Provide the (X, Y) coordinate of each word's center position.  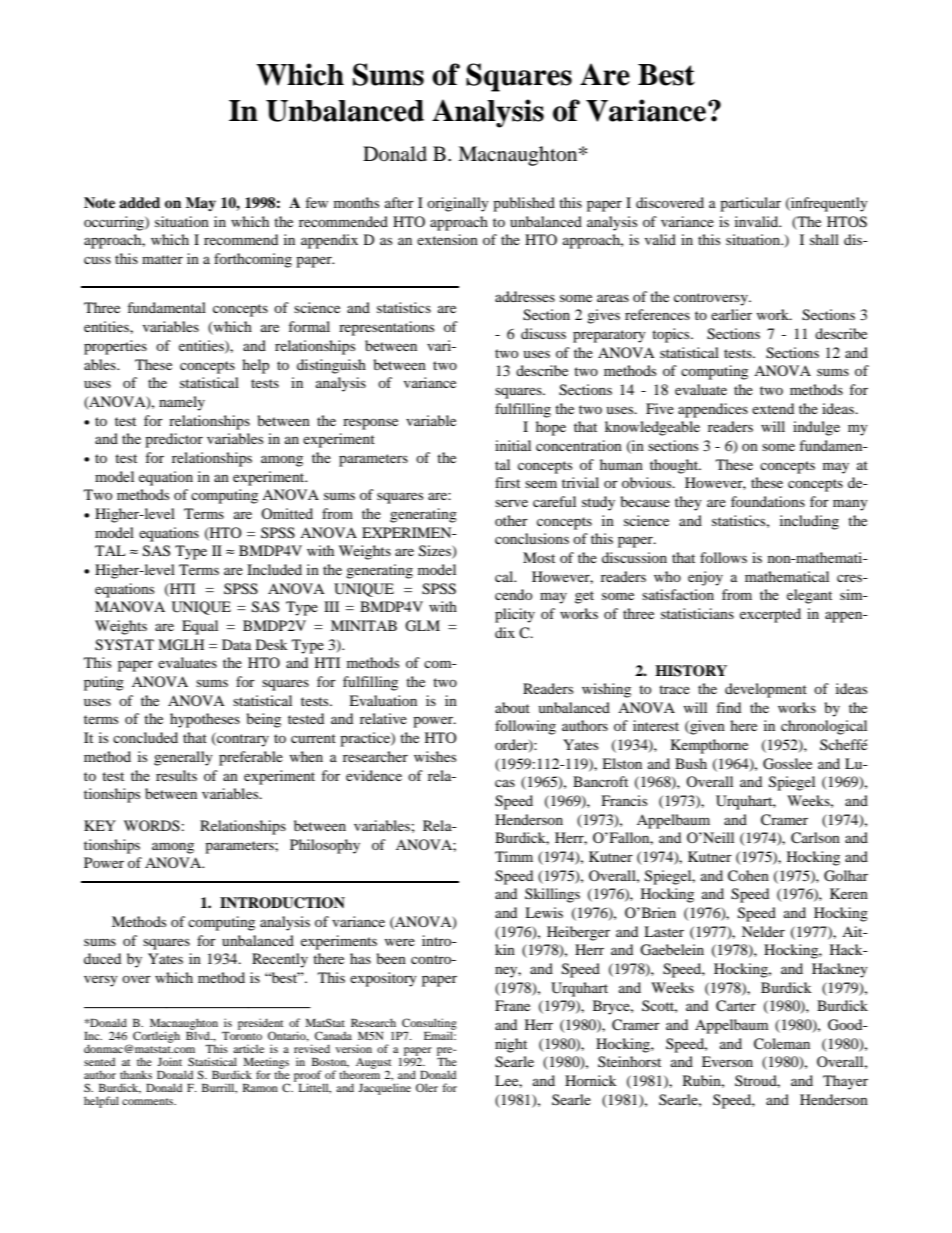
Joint (169, 1061)
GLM (422, 626)
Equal (200, 627)
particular (750, 204)
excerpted (770, 615)
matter (162, 259)
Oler (427, 1087)
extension (447, 239)
